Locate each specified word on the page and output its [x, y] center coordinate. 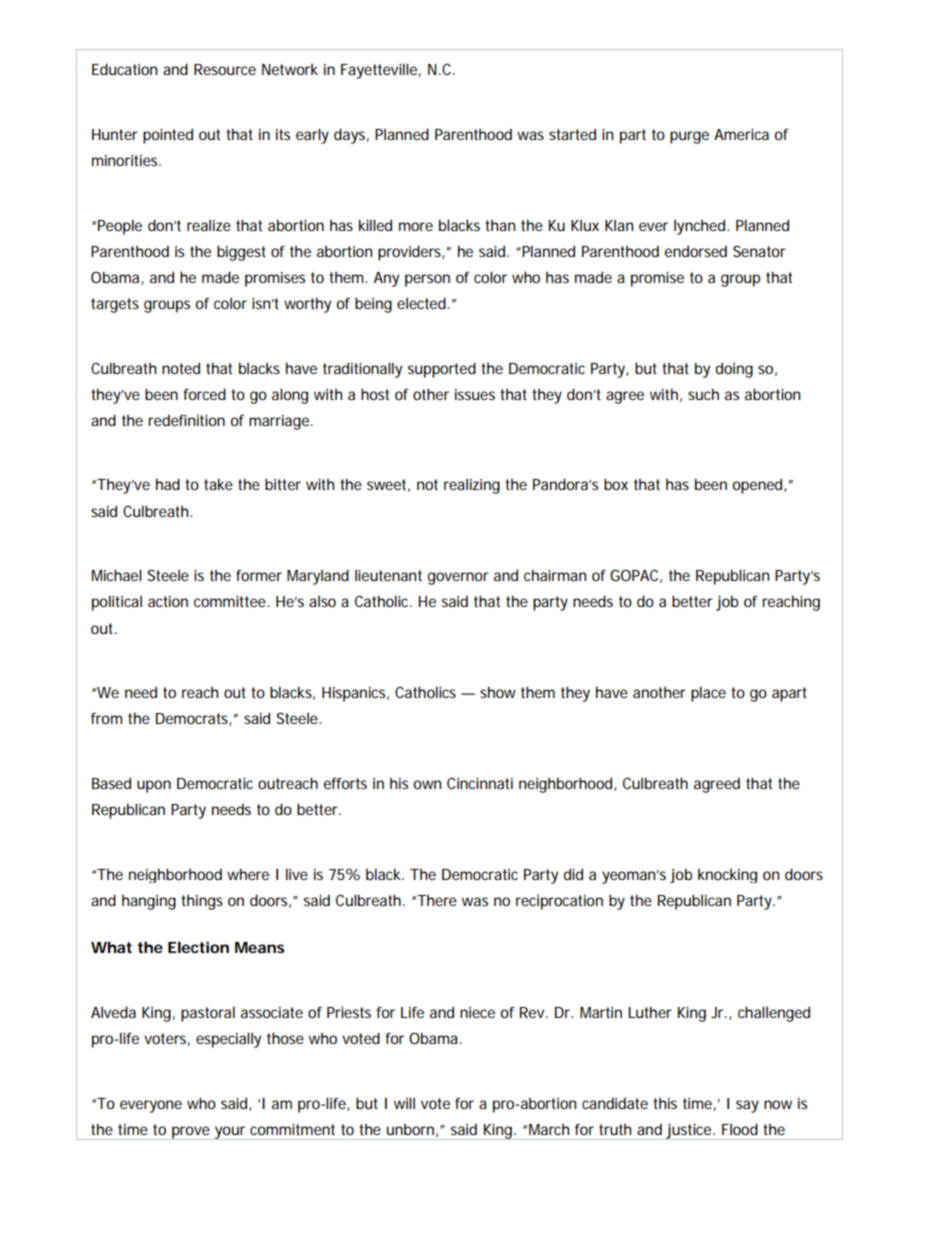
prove [191, 1133]
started [572, 134]
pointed [168, 136]
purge [689, 137]
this [665, 1103]
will [404, 1103]
